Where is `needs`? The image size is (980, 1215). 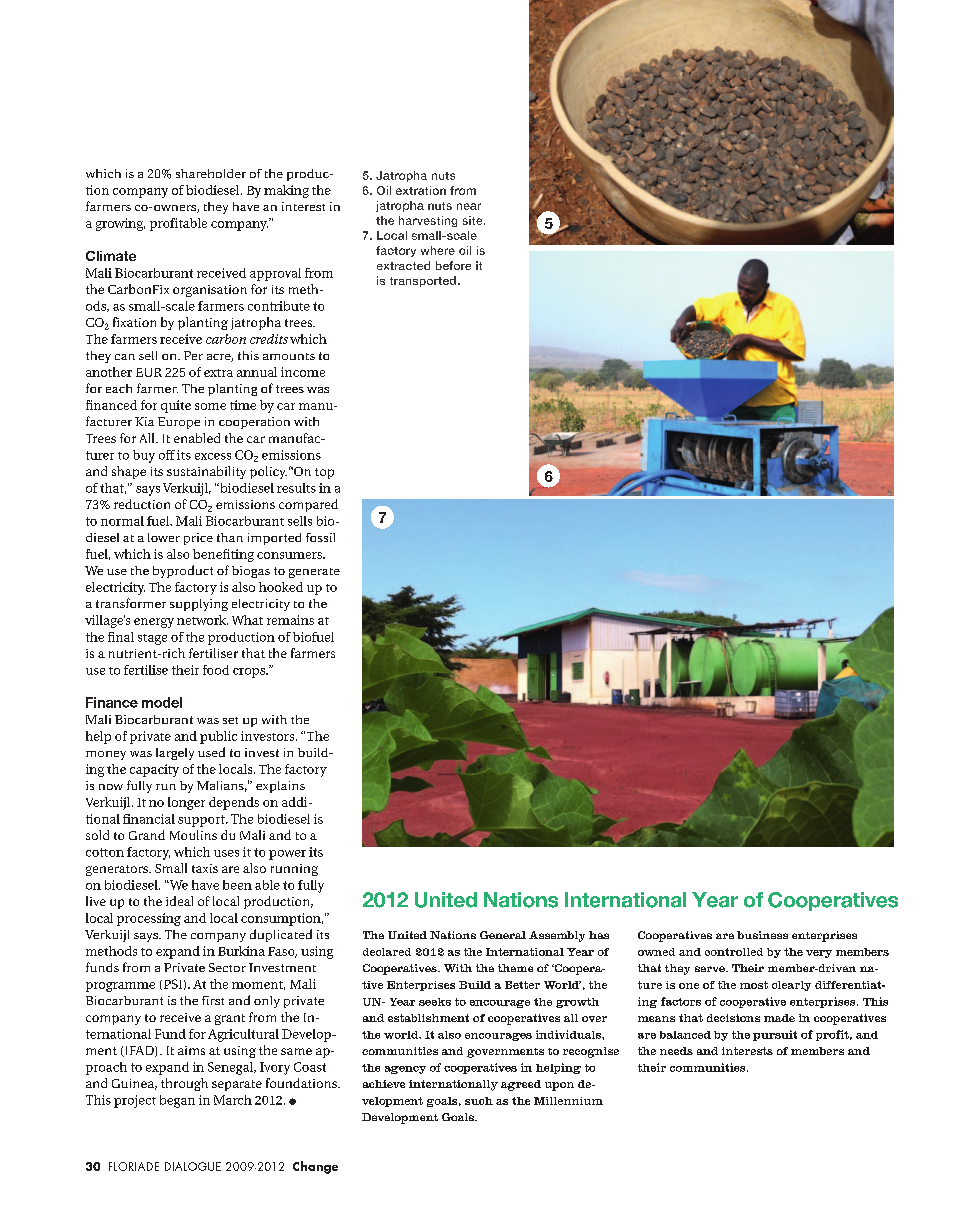
needs is located at coordinates (676, 1051).
